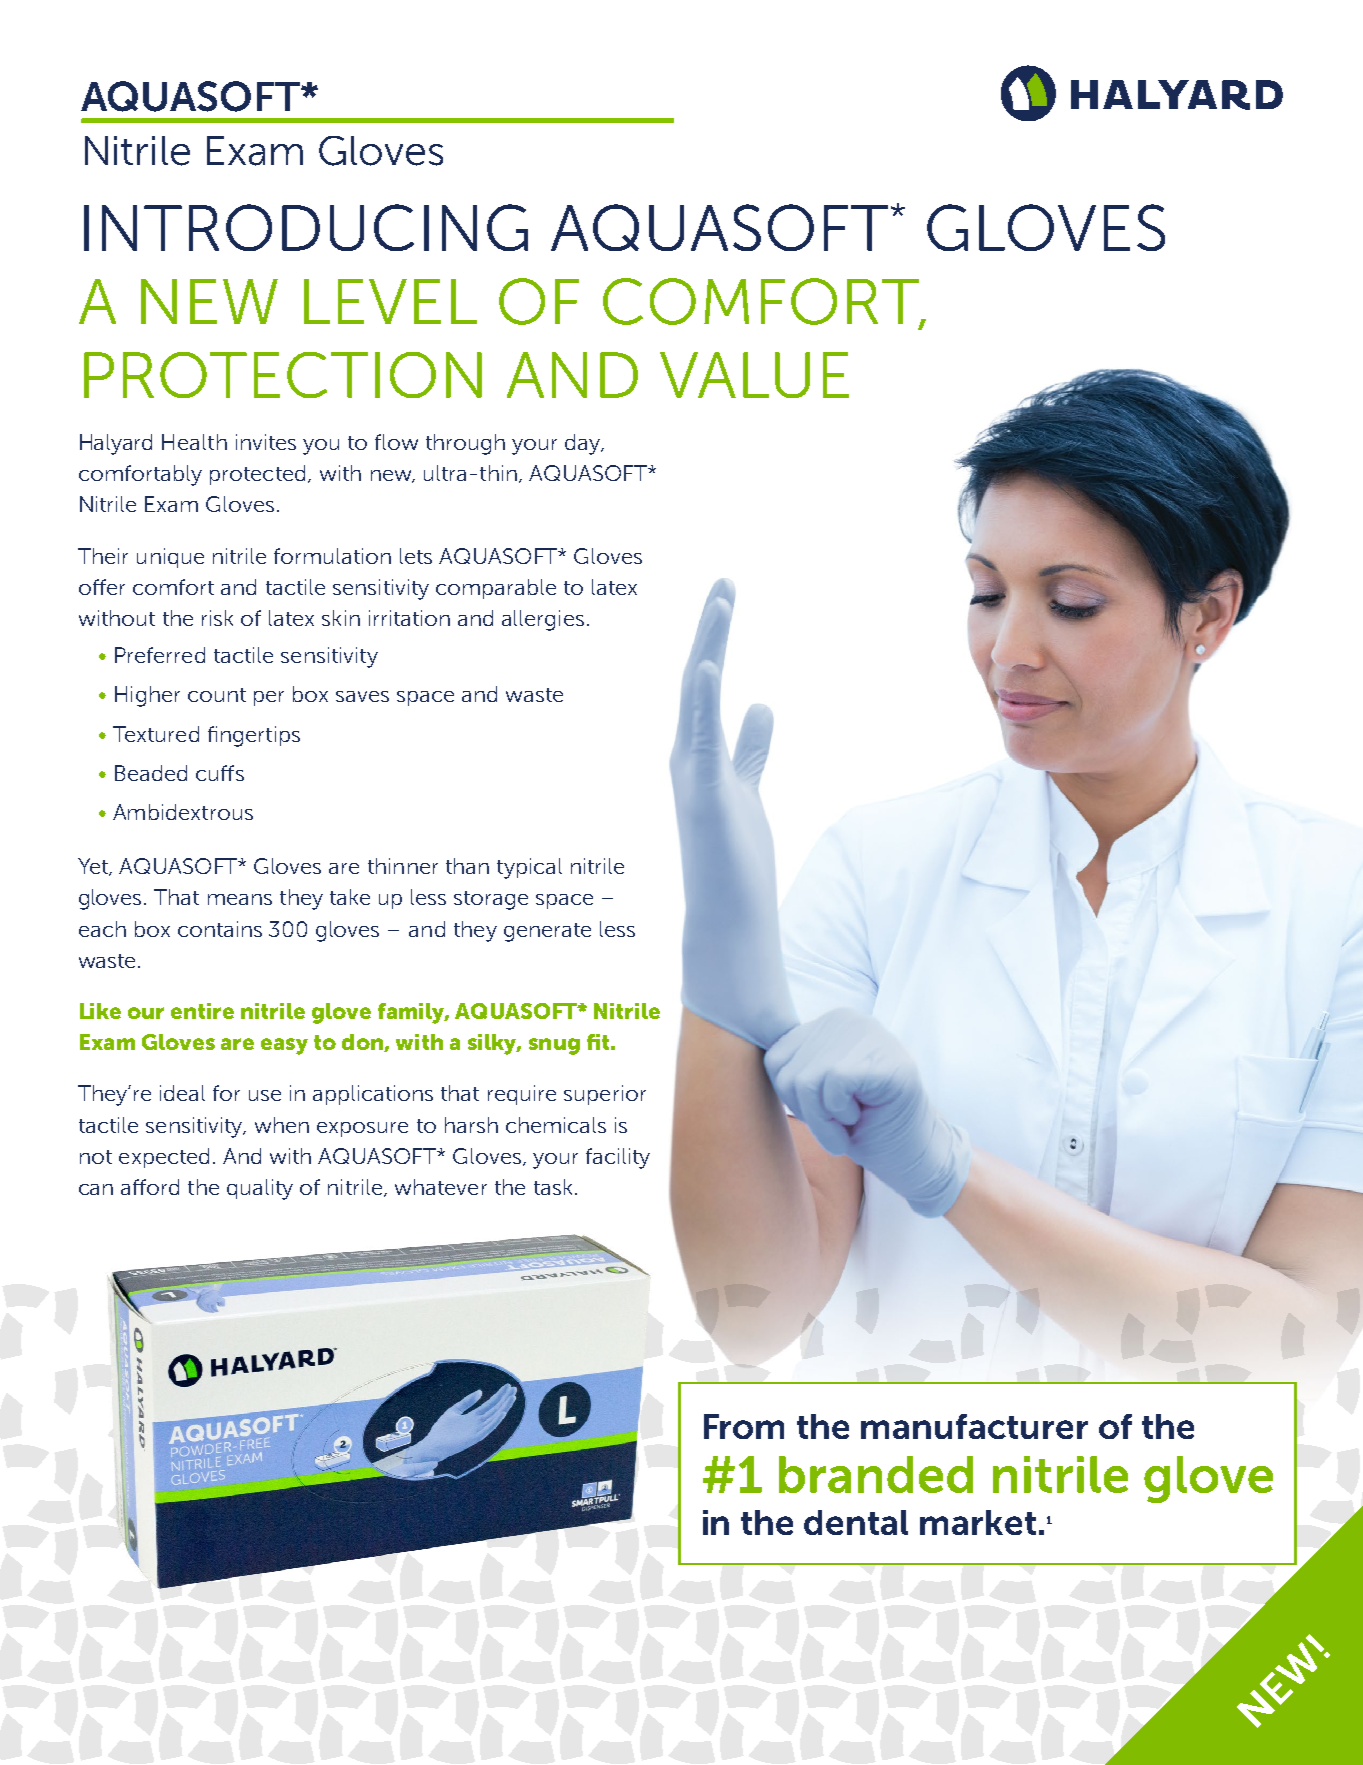  What do you see at coordinates (547, 932) in the screenshot?
I see `generate` at bounding box center [547, 932].
